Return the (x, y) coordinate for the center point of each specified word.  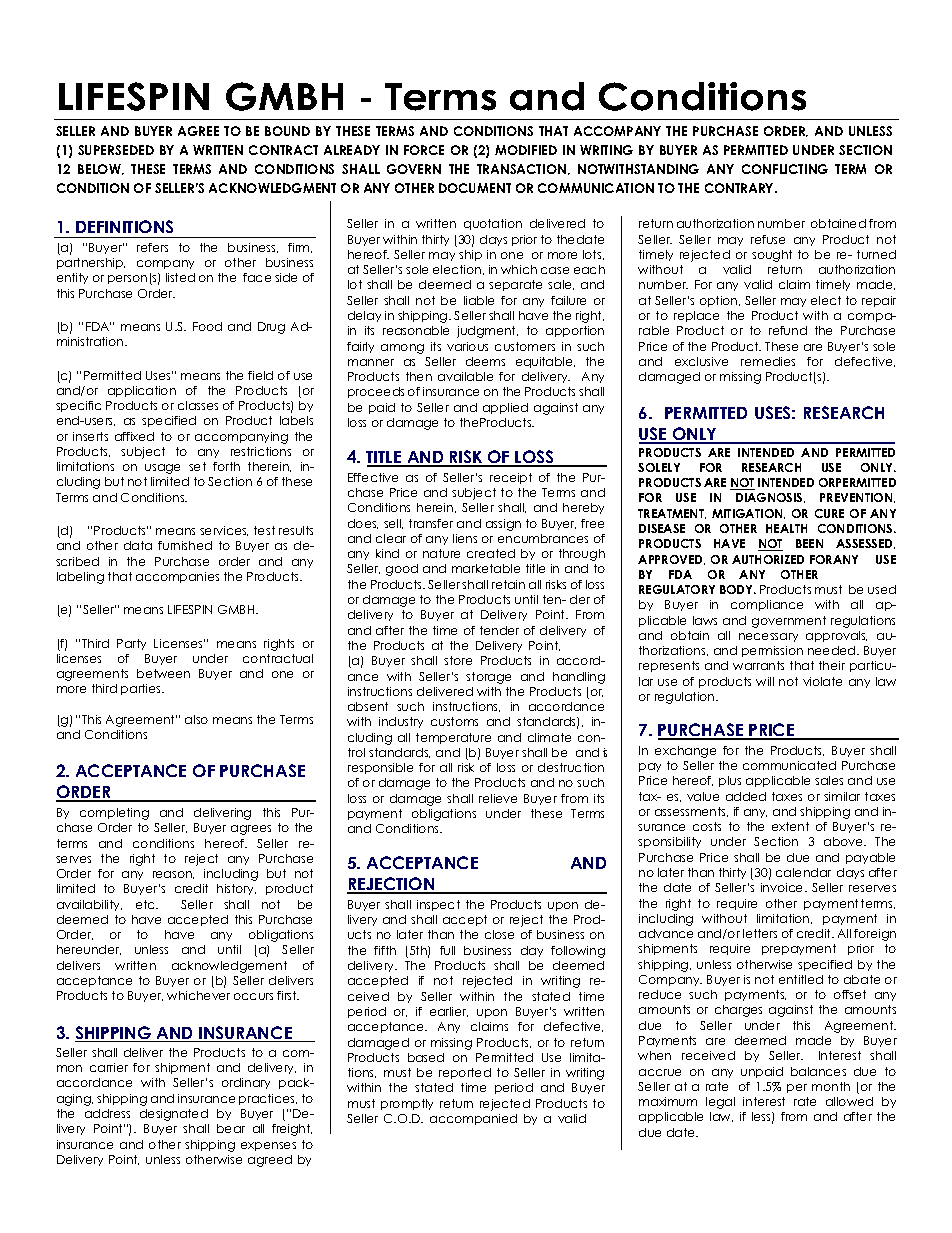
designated (174, 1115)
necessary (768, 637)
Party (131, 644)
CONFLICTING (785, 169)
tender (499, 630)
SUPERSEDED (116, 150)
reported (465, 1073)
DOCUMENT (475, 188)
